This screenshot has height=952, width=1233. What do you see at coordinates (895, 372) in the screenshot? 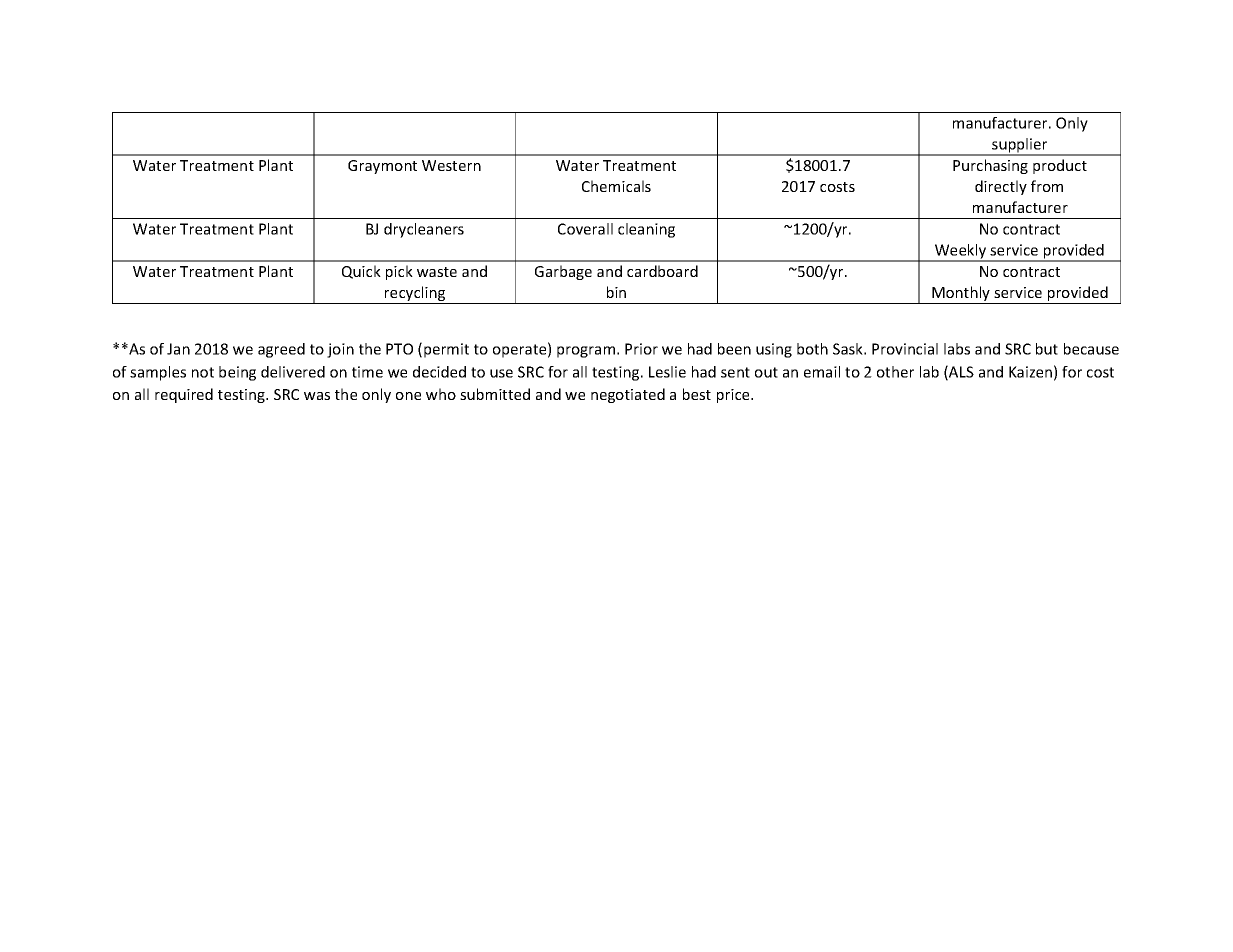
I see `other` at bounding box center [895, 372].
